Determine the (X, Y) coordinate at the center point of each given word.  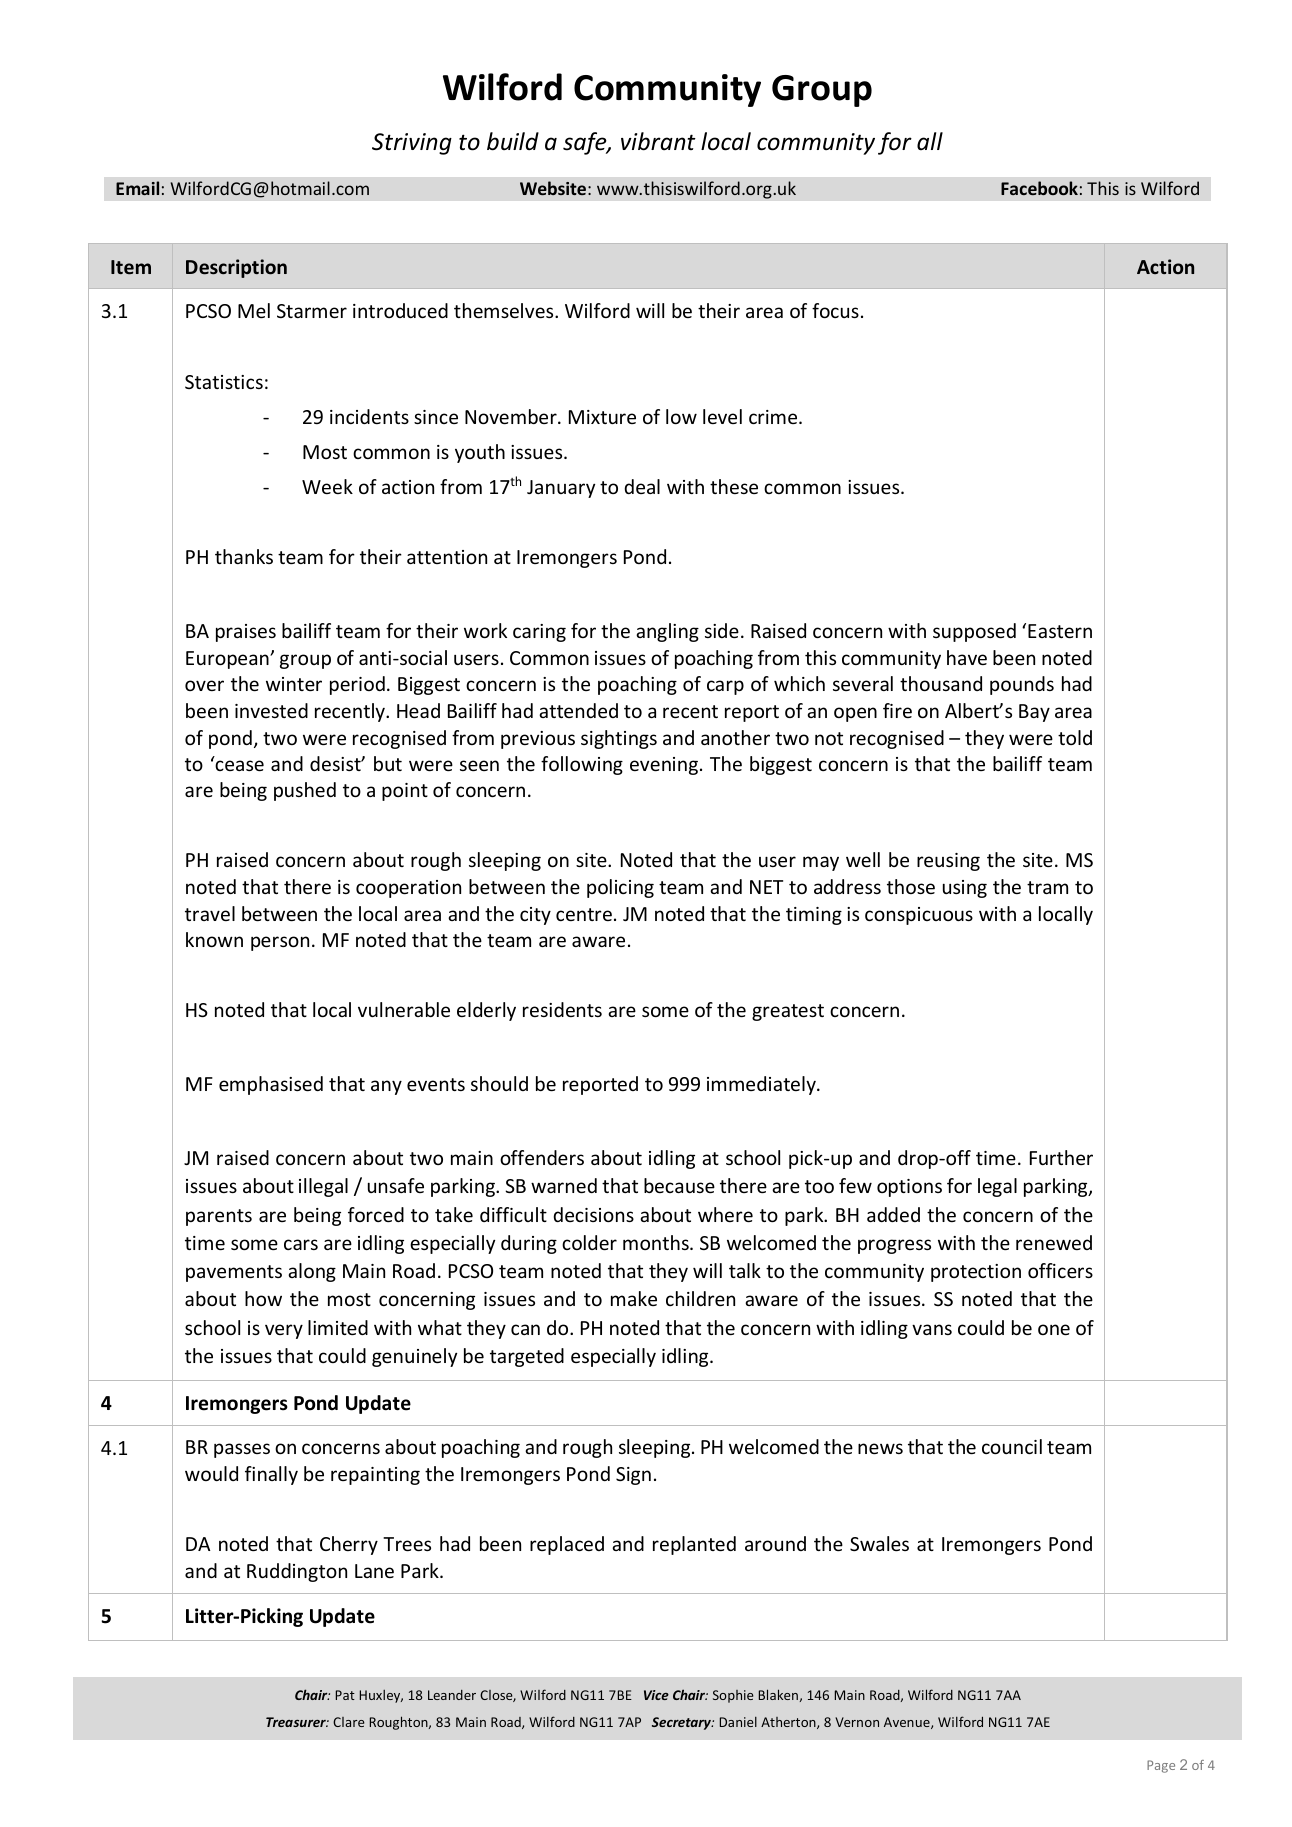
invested (271, 710)
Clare (349, 1722)
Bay (1034, 713)
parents (219, 1217)
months (657, 1242)
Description (236, 268)
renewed (1054, 1242)
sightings (619, 739)
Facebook (1039, 188)
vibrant (658, 141)
